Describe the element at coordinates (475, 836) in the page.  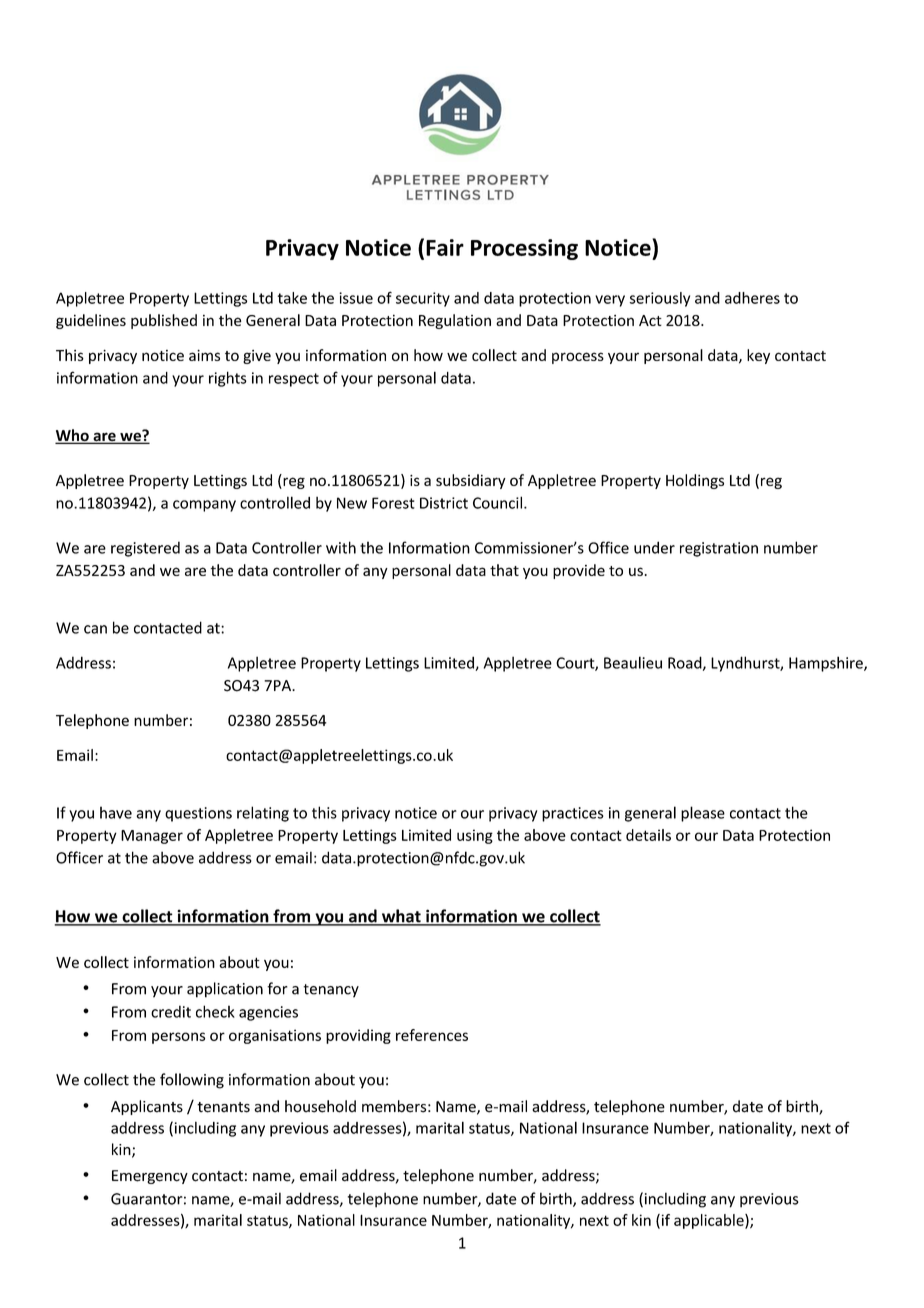
I see `using` at that location.
